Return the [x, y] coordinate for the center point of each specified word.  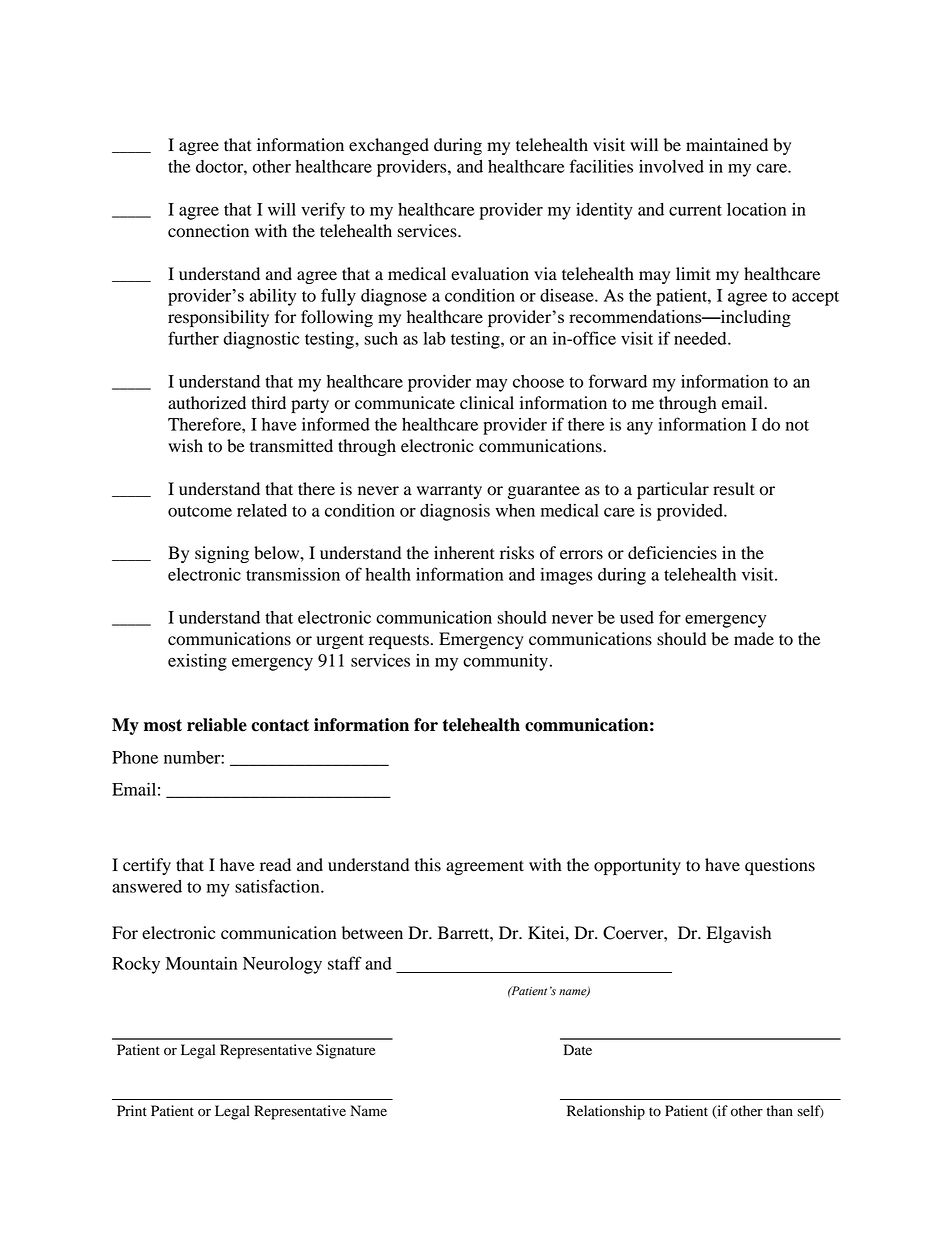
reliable [217, 725]
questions [780, 866]
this [428, 865]
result [734, 489]
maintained [727, 145]
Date [578, 1049]
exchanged [389, 146]
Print [132, 1110]
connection [208, 231]
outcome [200, 511]
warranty [449, 491]
